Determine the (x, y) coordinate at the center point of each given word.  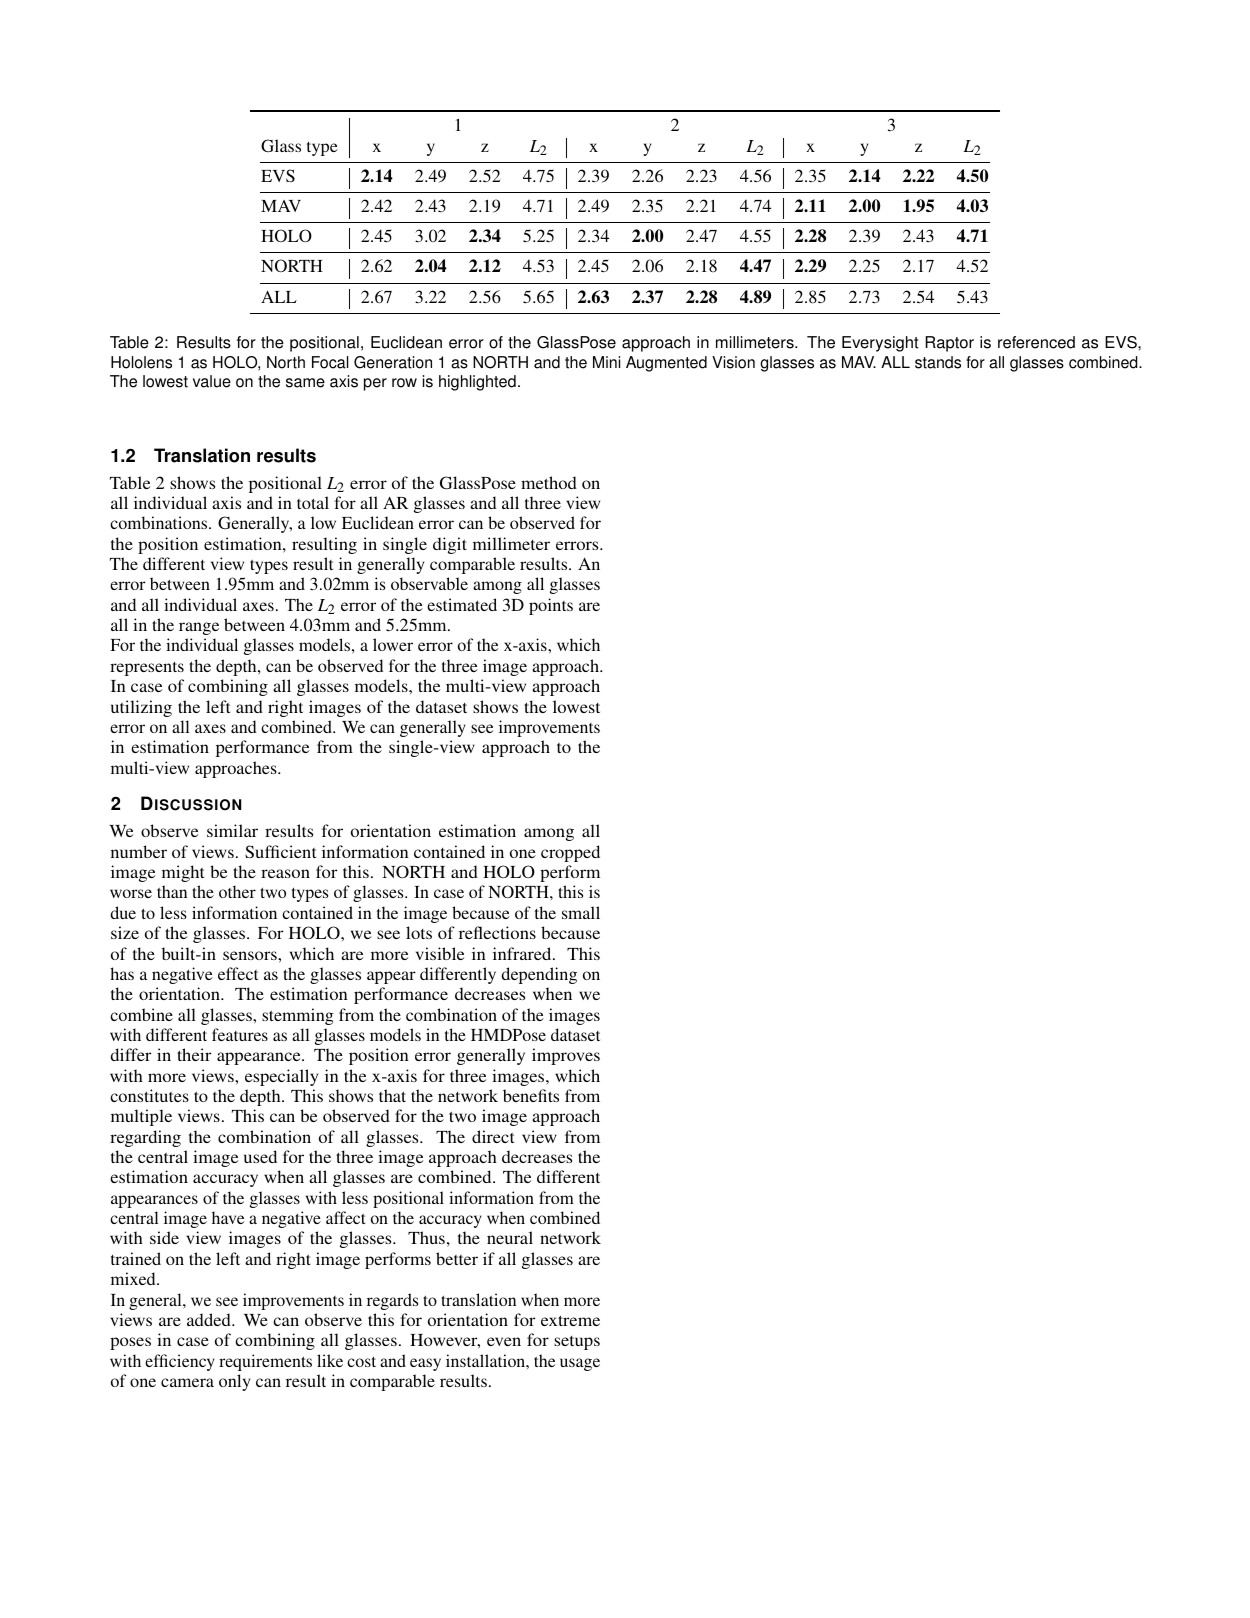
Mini (606, 362)
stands (938, 362)
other (237, 891)
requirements (265, 1362)
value (212, 381)
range (199, 628)
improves (566, 1056)
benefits (531, 1095)
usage (580, 1364)
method (549, 482)
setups (577, 1343)
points (551, 606)
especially (281, 1077)
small (581, 912)
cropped (570, 853)
